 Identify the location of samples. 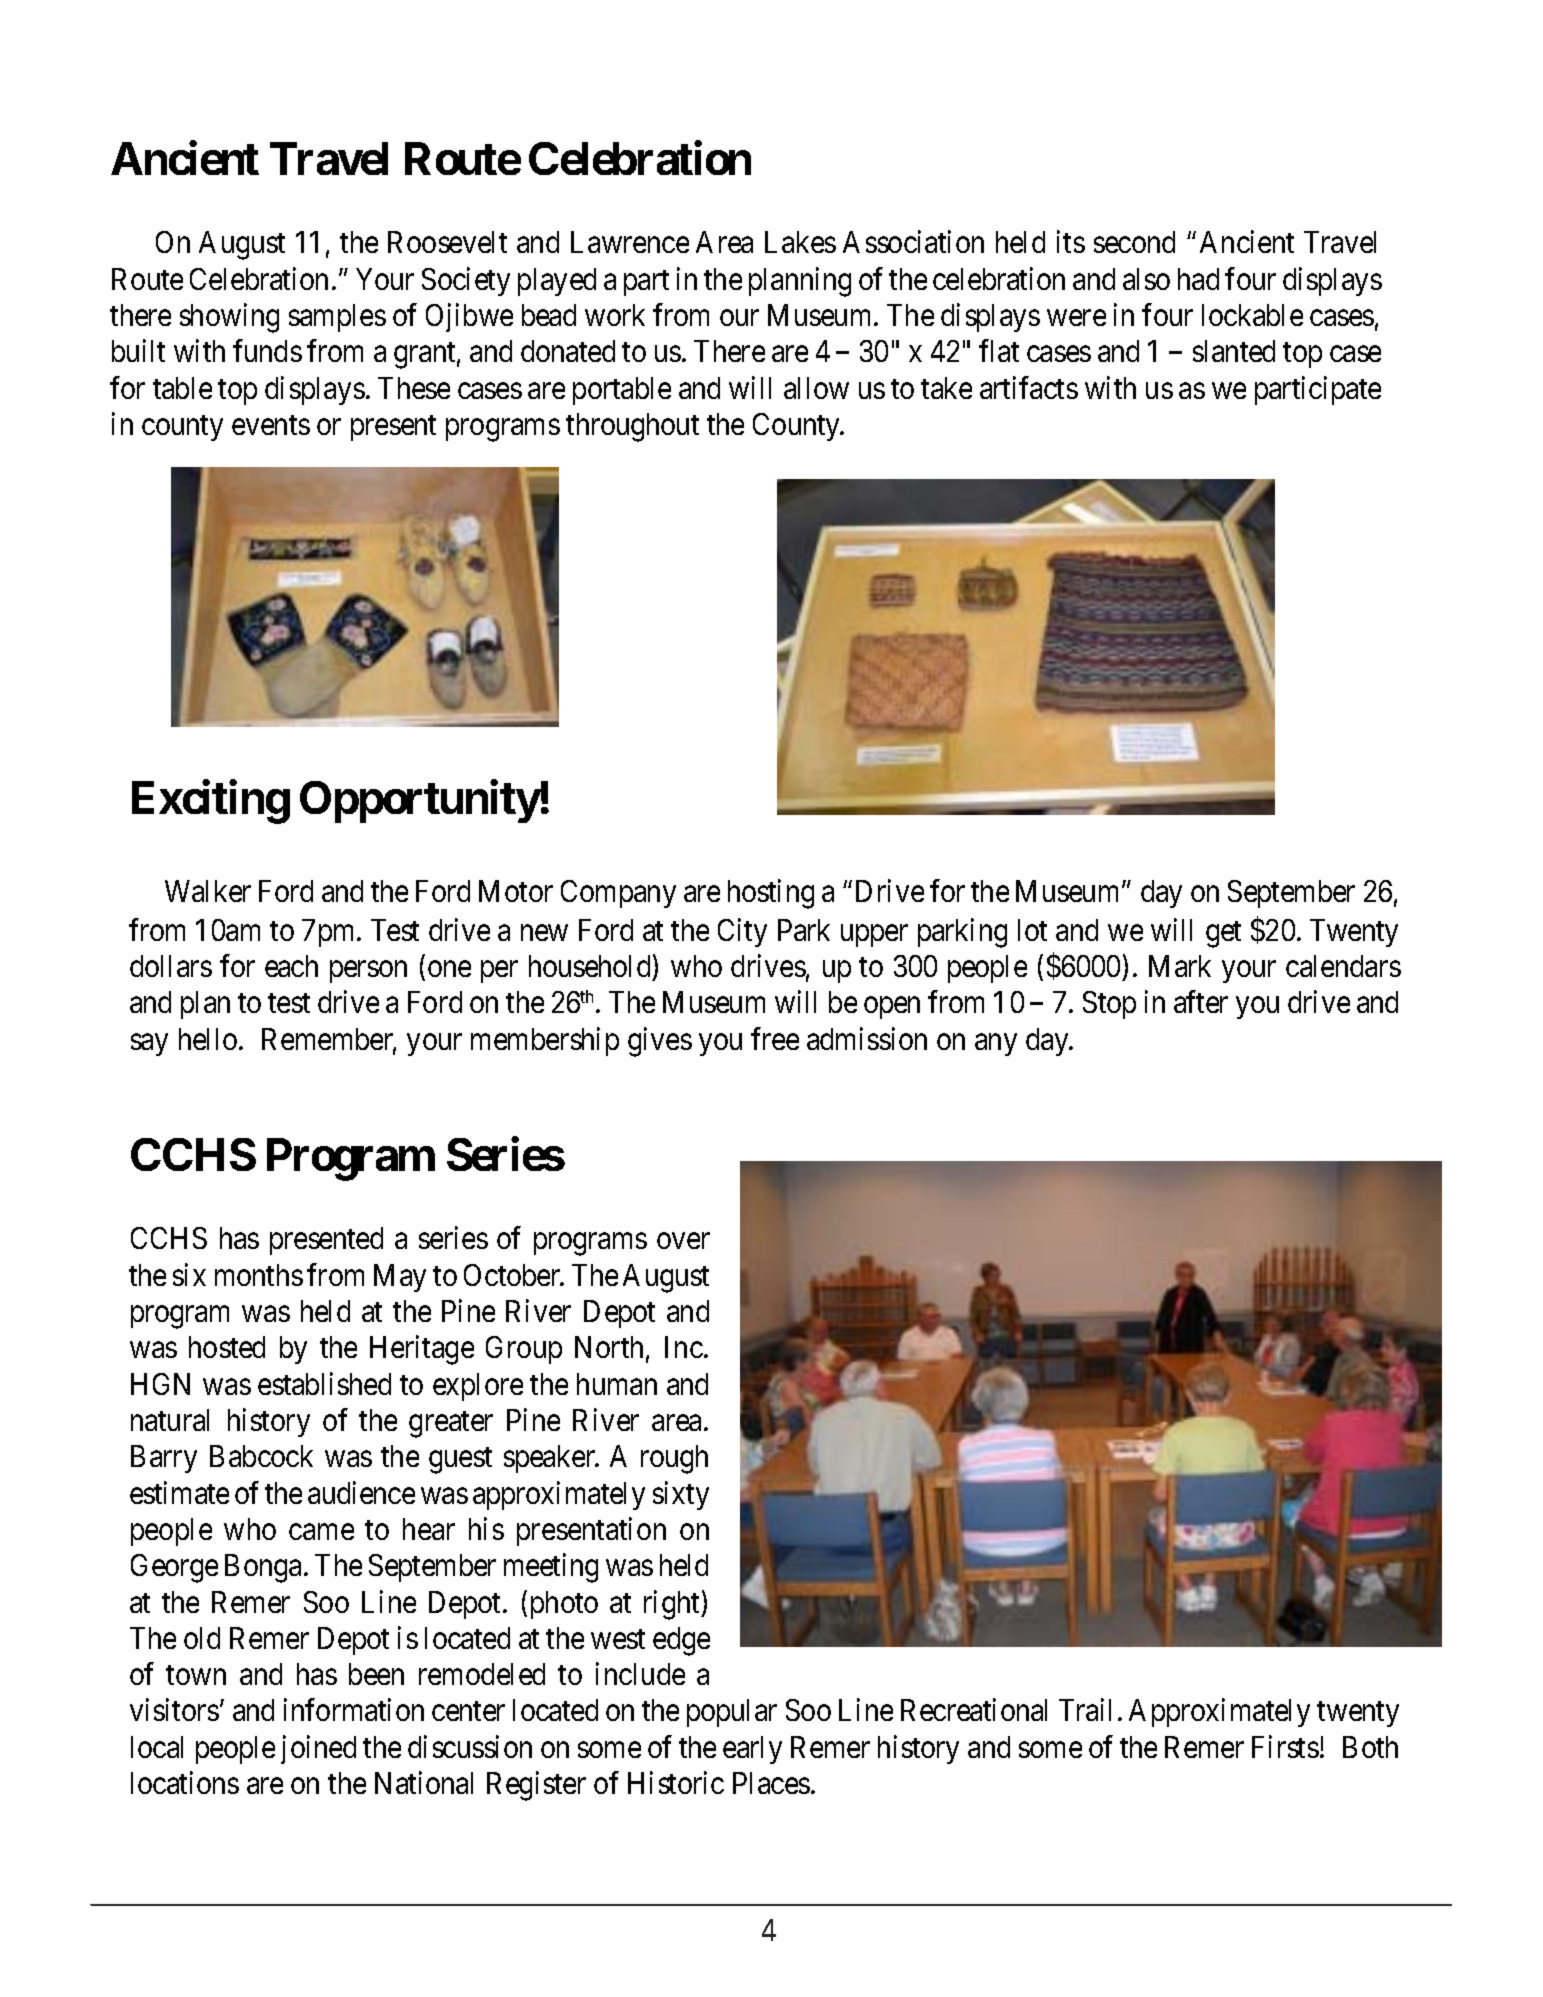
(337, 318).
